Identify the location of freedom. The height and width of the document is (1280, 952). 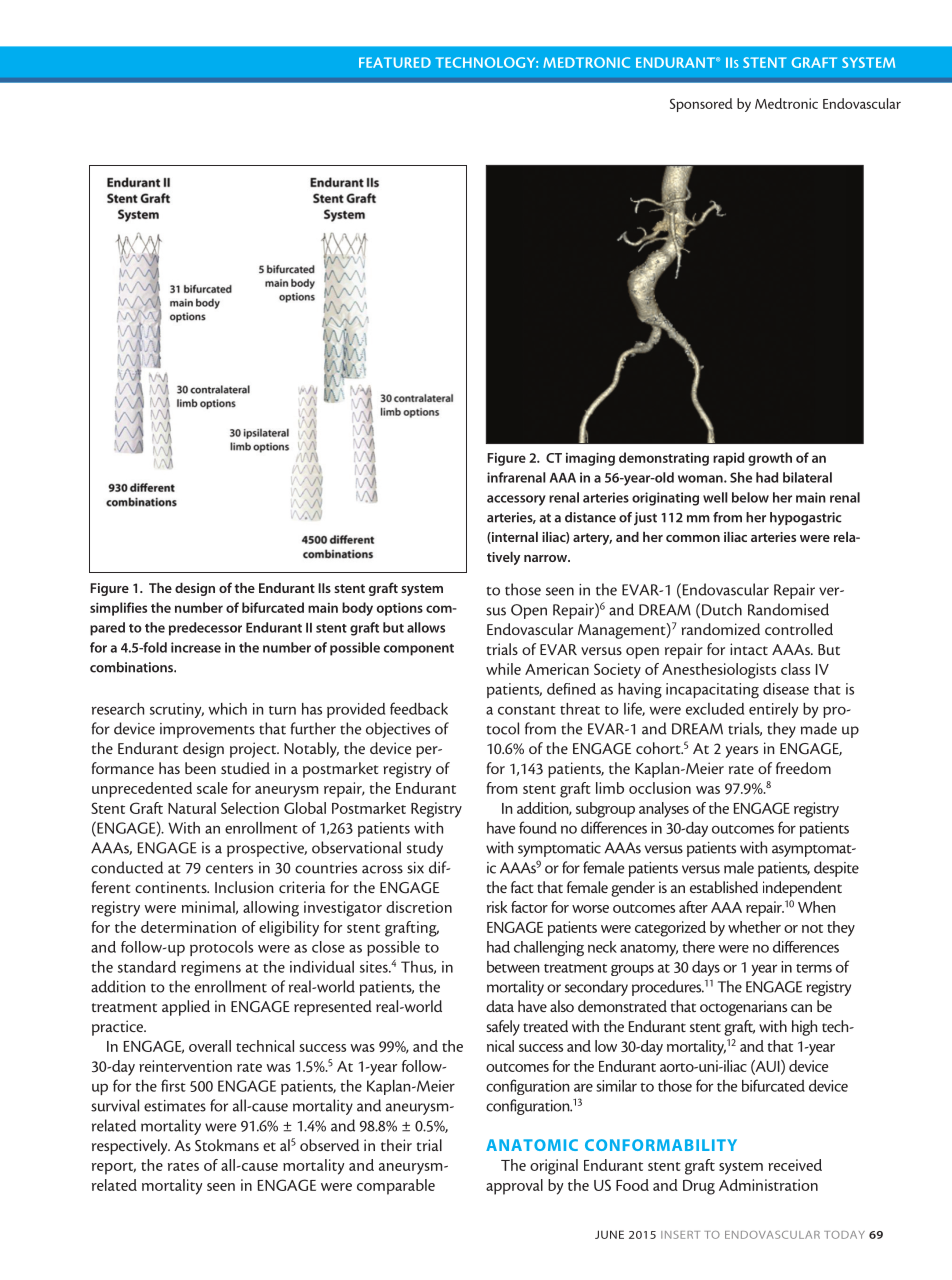
(803, 768).
